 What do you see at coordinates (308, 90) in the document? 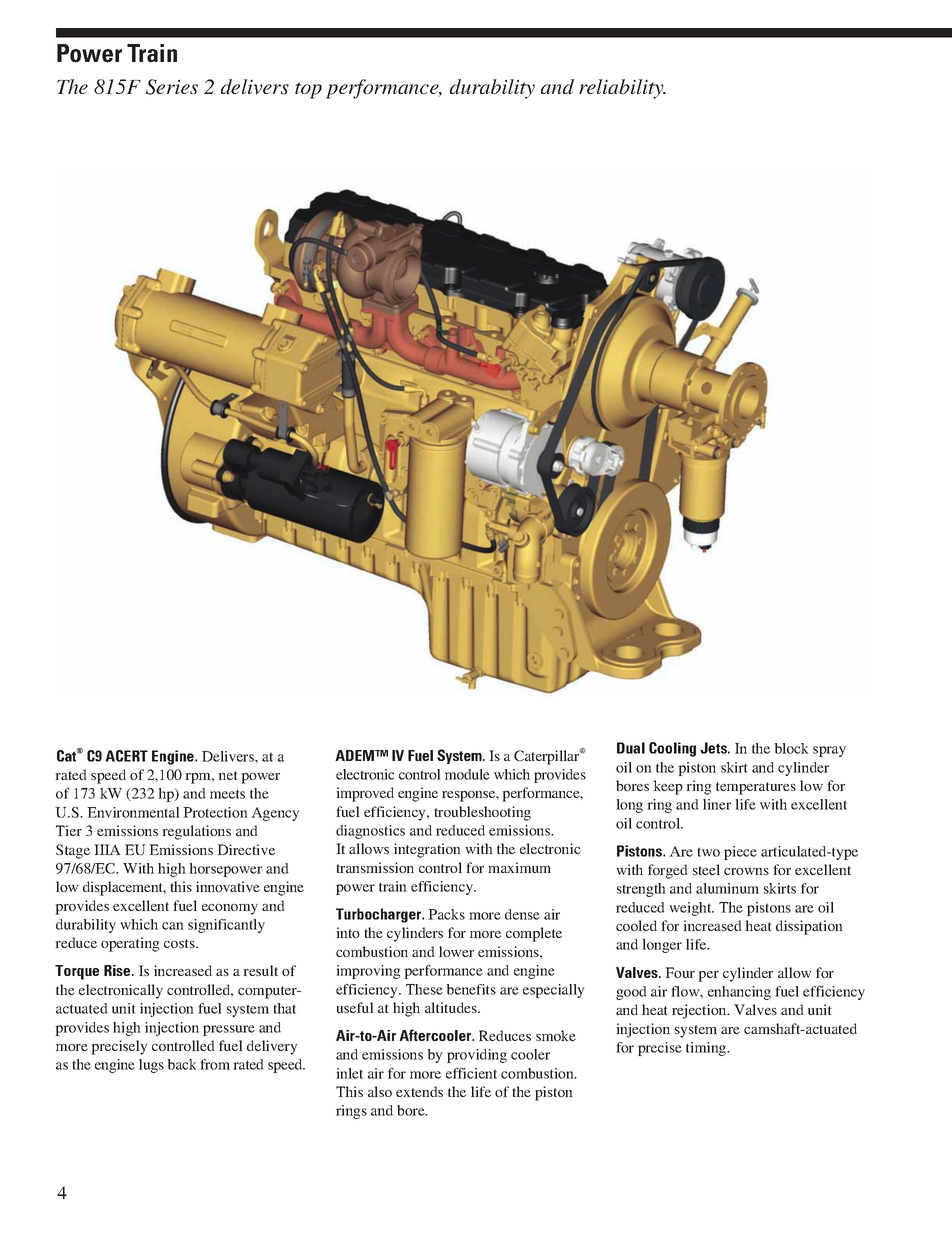
I see `top` at bounding box center [308, 90].
